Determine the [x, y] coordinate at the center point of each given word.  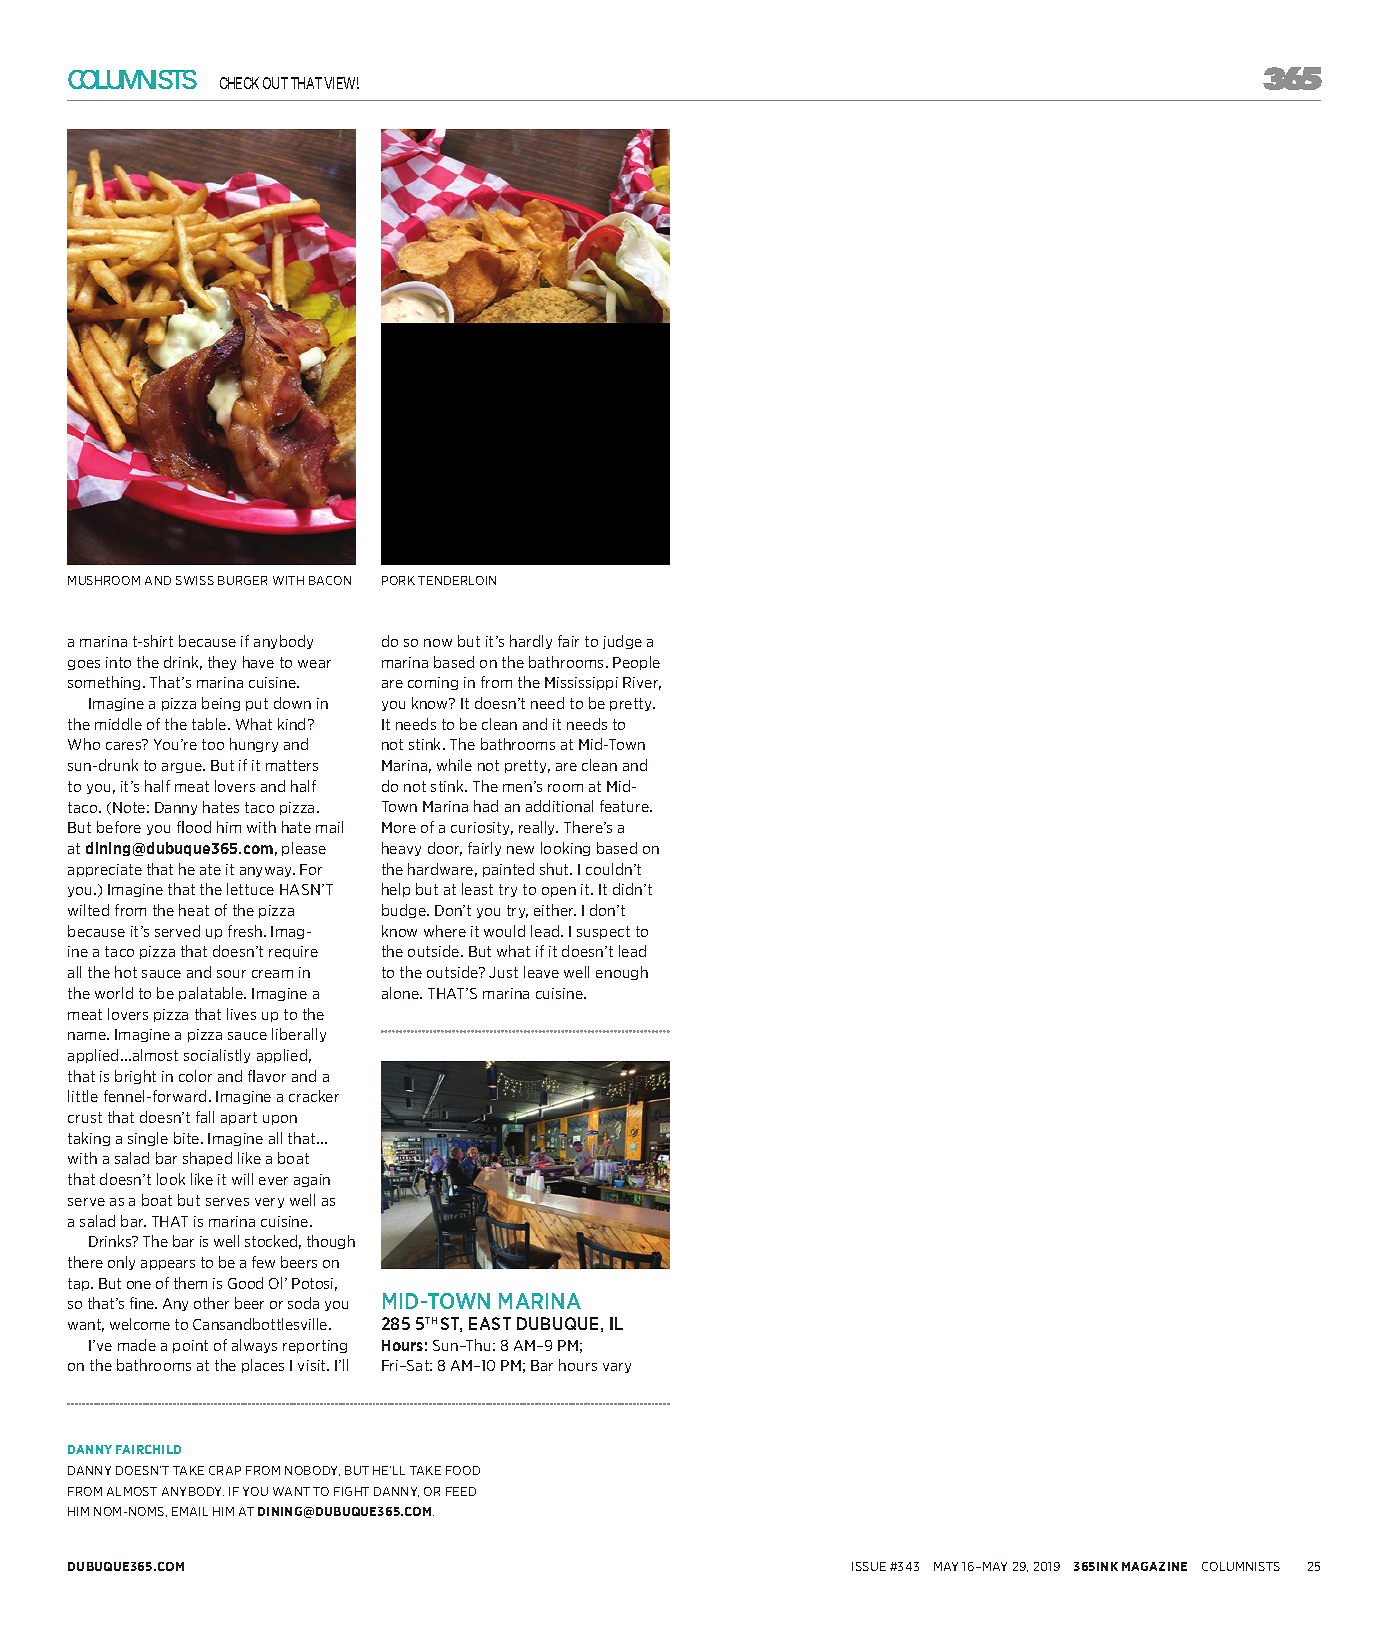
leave [541, 972]
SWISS [195, 580]
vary [617, 1368]
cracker [314, 1096]
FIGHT [351, 1491]
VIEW [341, 83]
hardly [531, 642]
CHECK [239, 83]
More [399, 827]
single [148, 1139]
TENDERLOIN [457, 580]
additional [559, 806]
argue [183, 768]
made [137, 1345]
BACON [330, 580]
